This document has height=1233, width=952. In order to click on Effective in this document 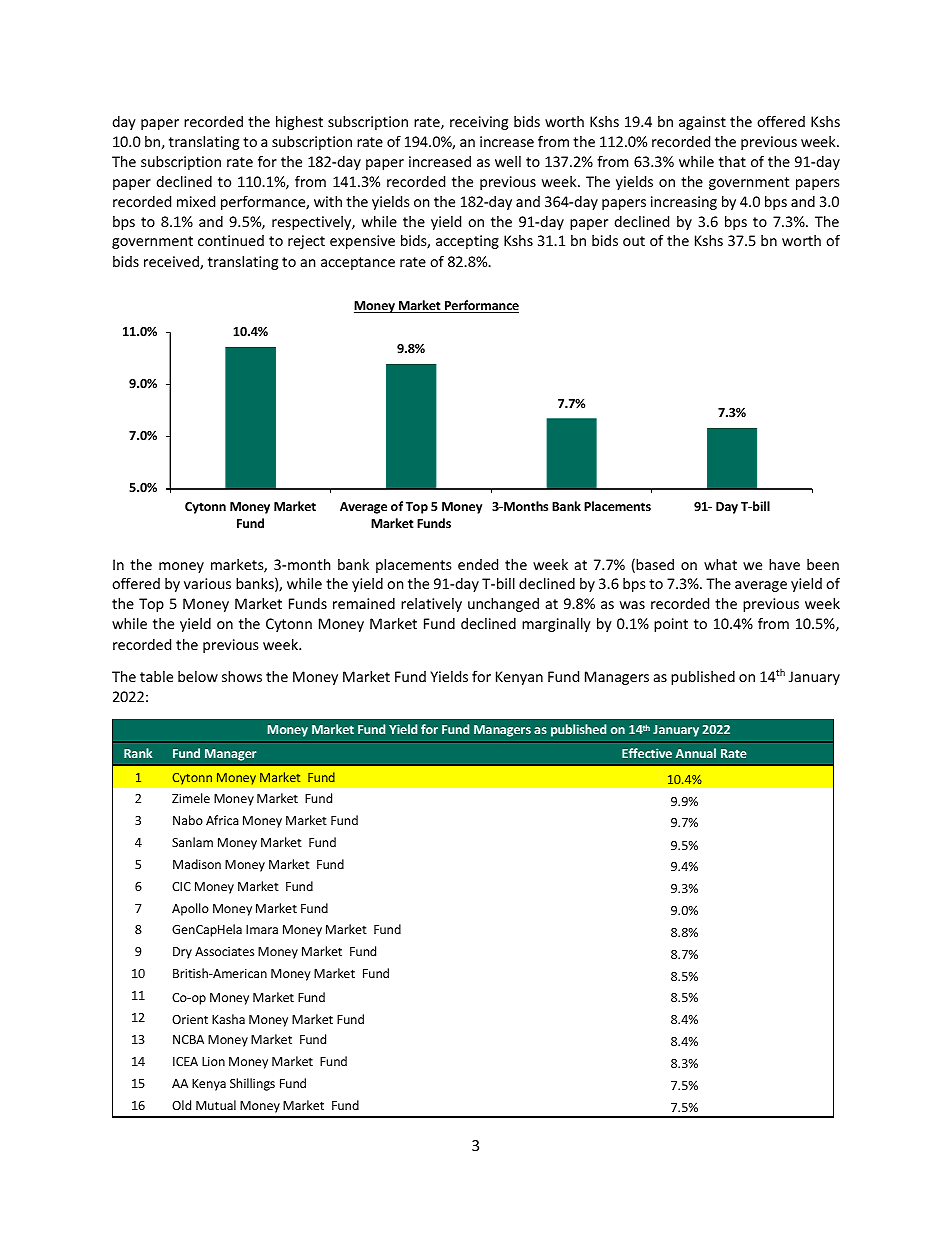, I will do `click(647, 753)`.
